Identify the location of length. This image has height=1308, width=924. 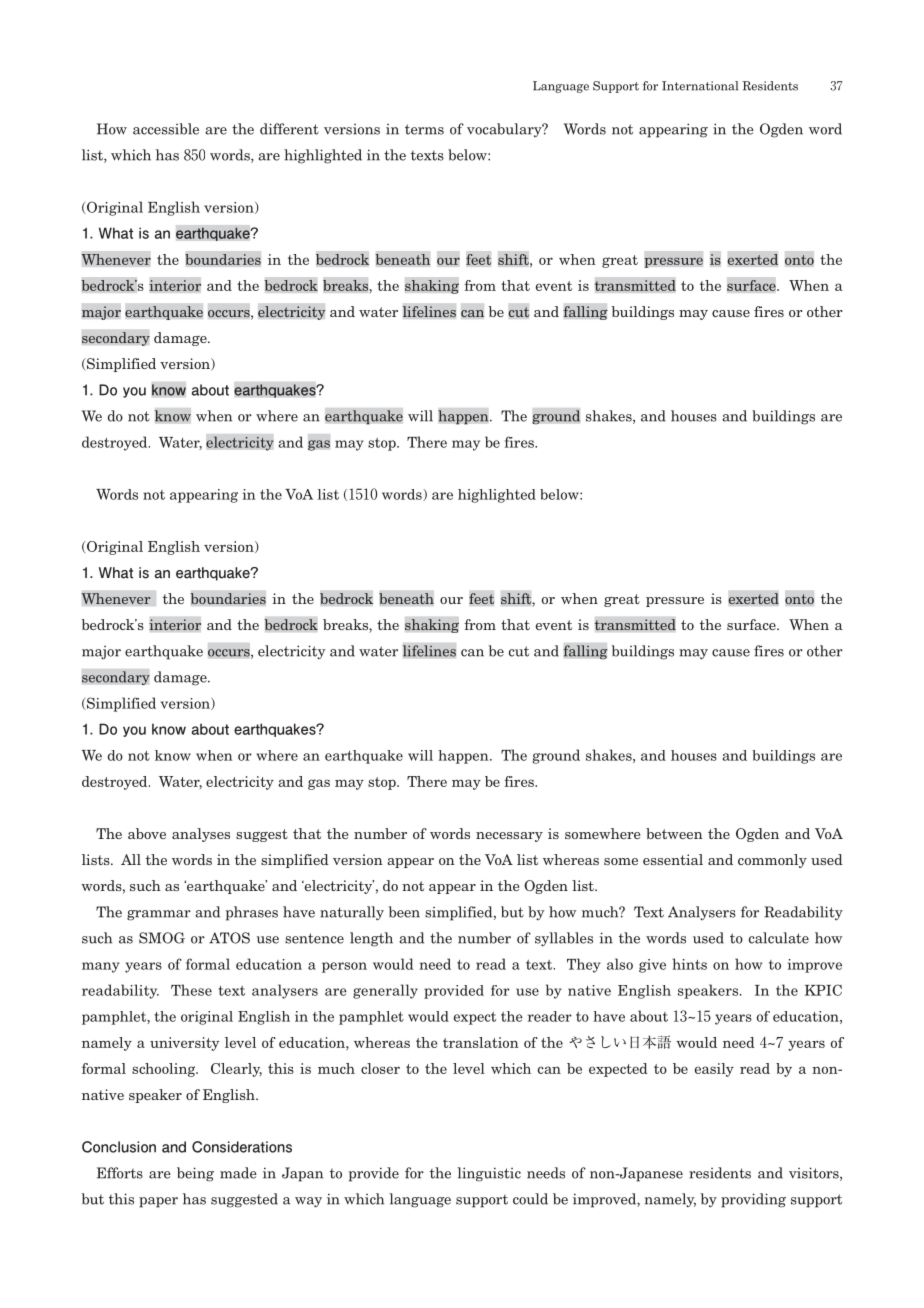
(371, 939).
